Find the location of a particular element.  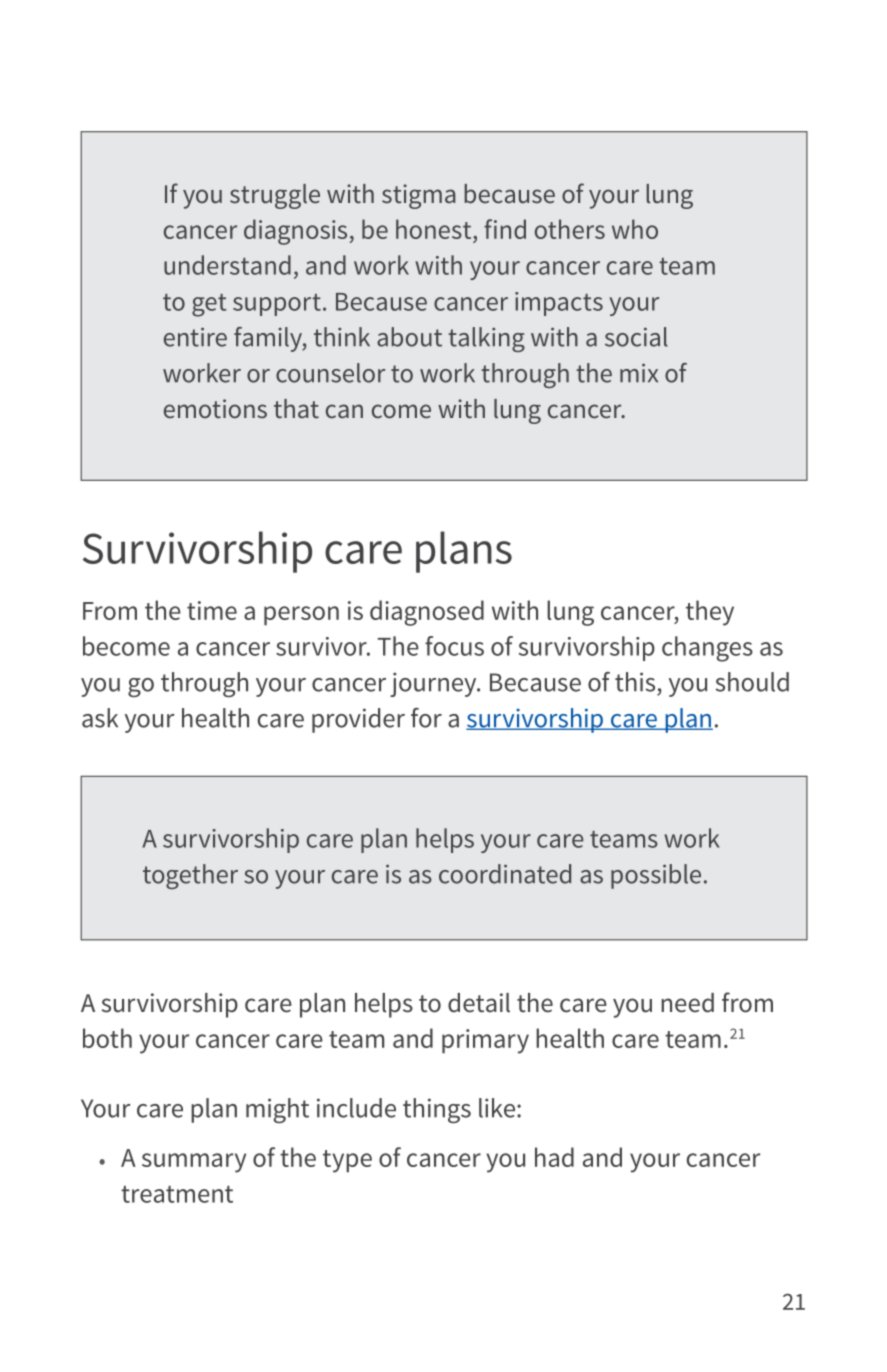

time is located at coordinates (212, 610).
